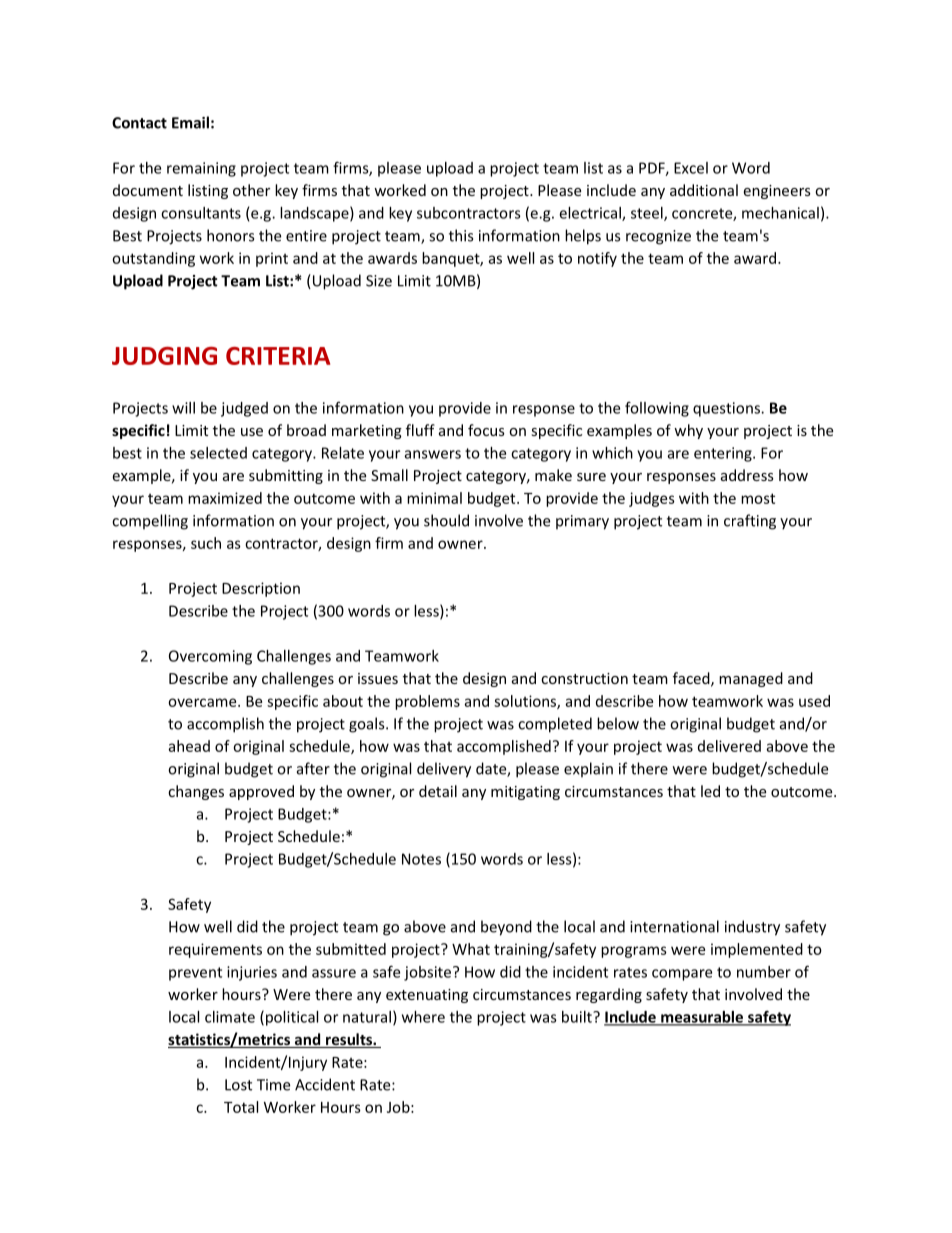 This image has width=952, height=1233. Describe the element at coordinates (261, 589) in the image. I see `Description` at that location.
